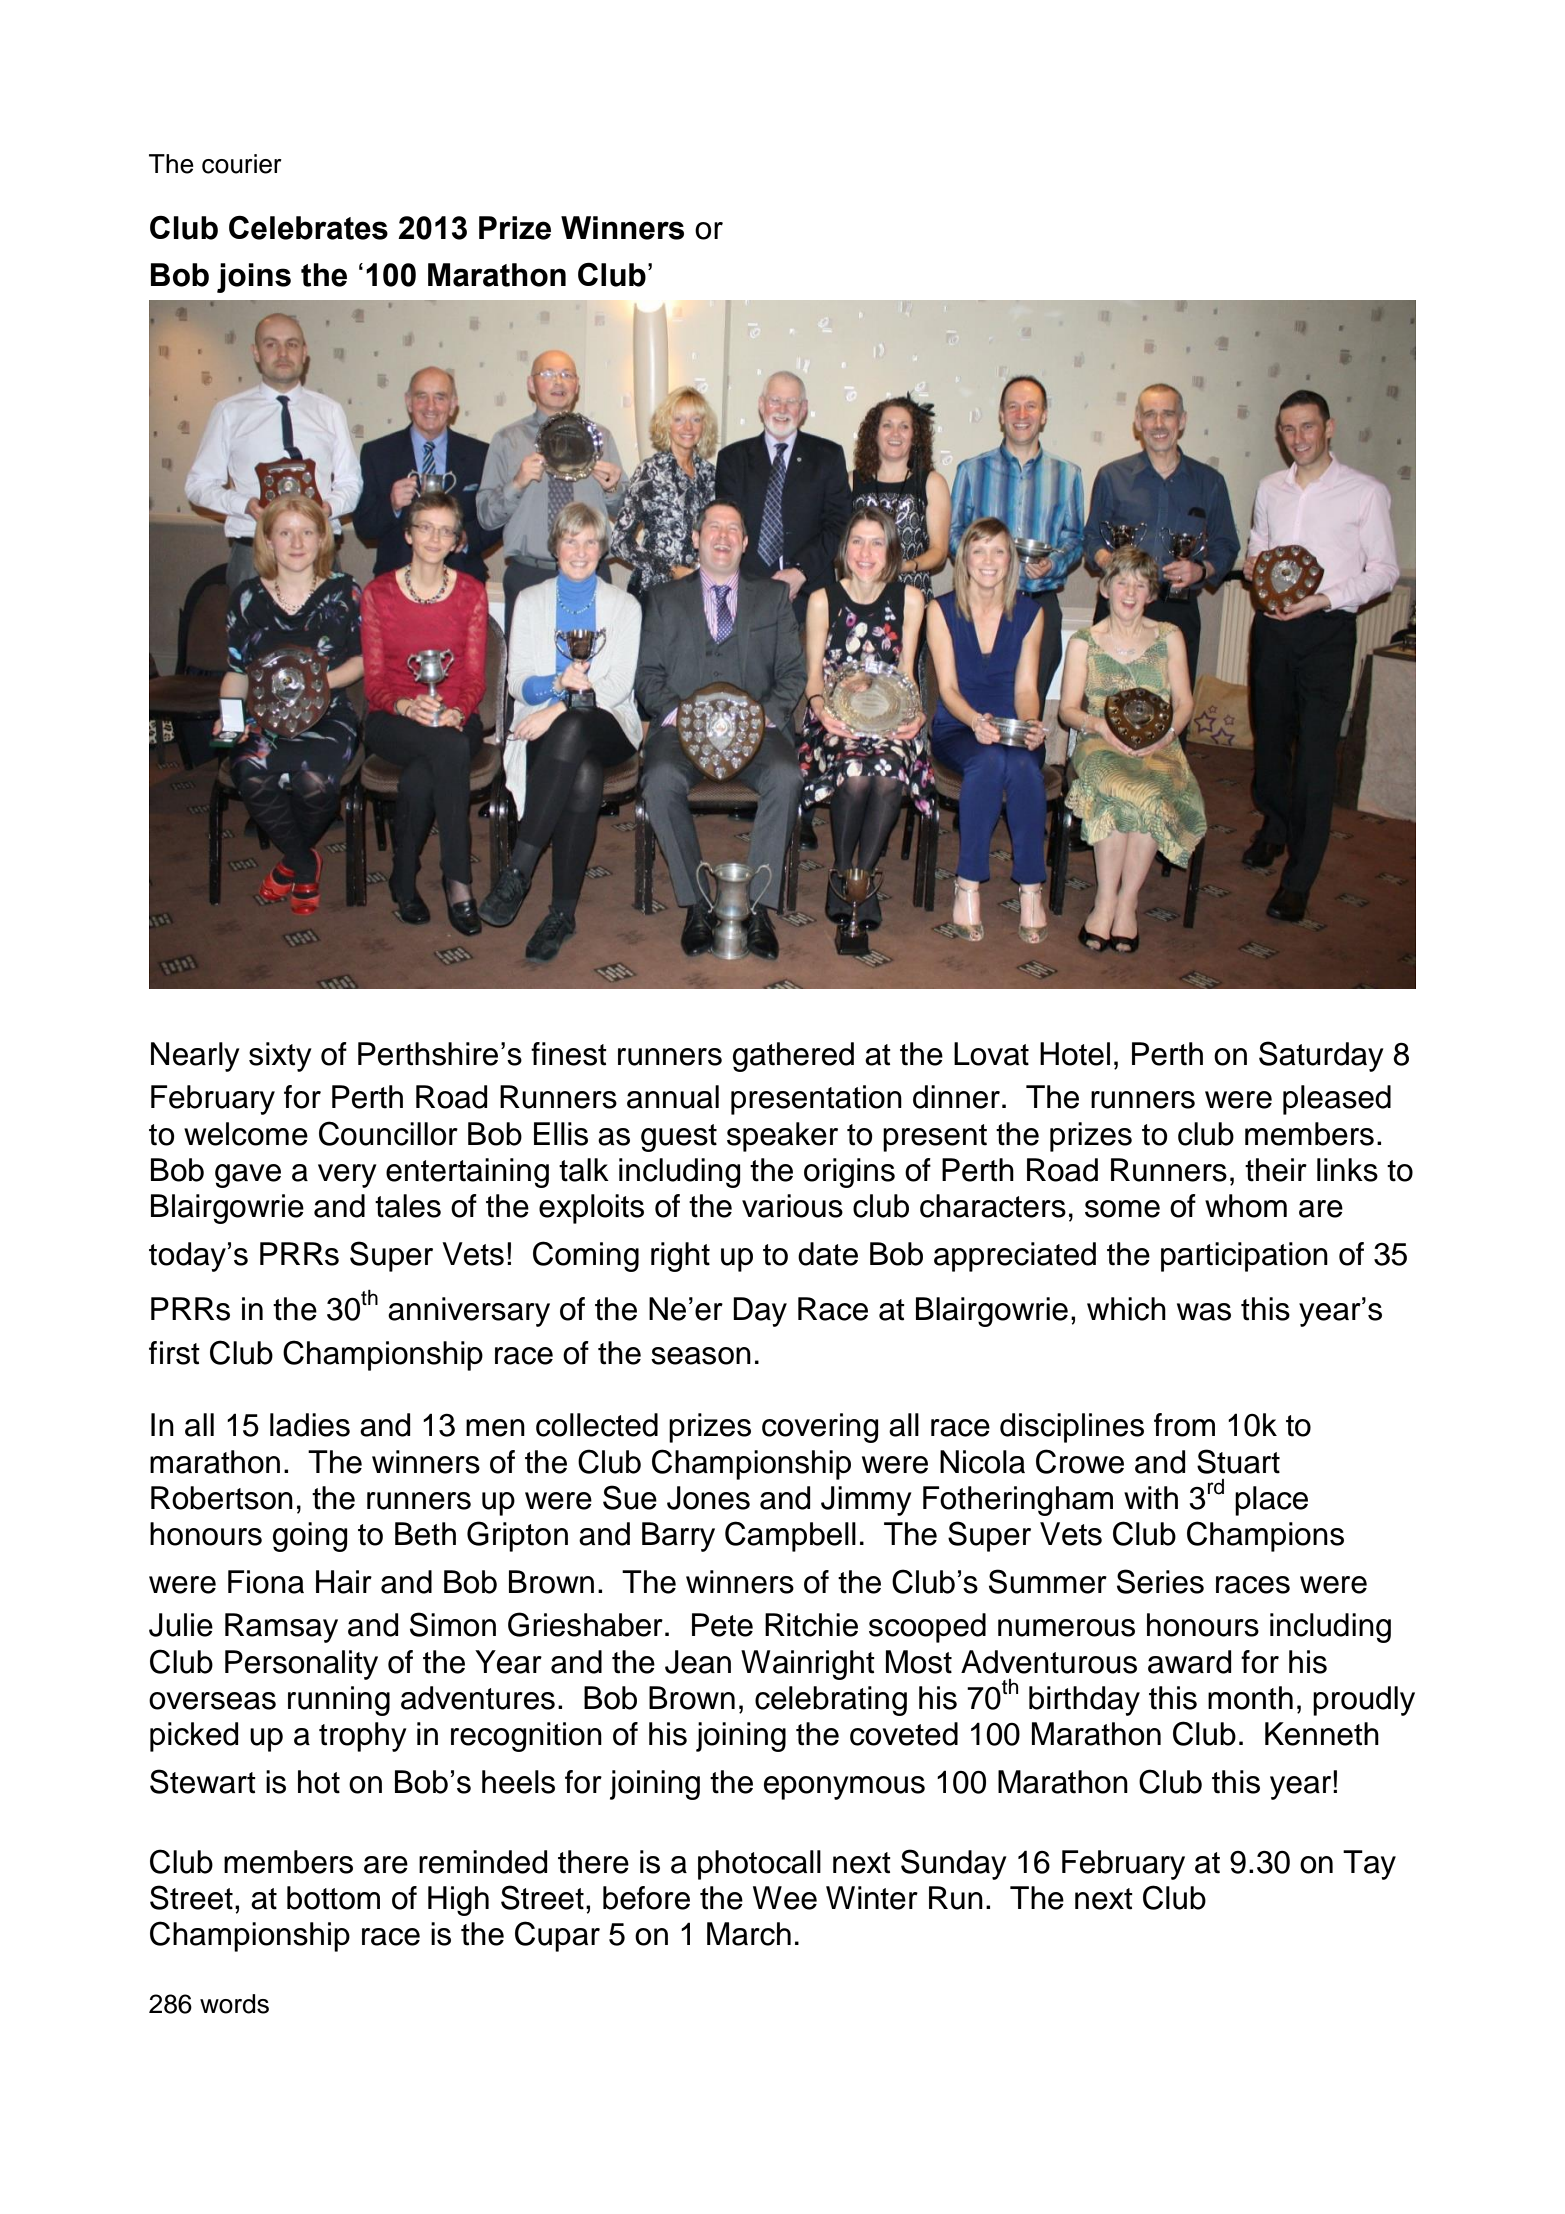  I want to click on Celebrates, so click(308, 228).
